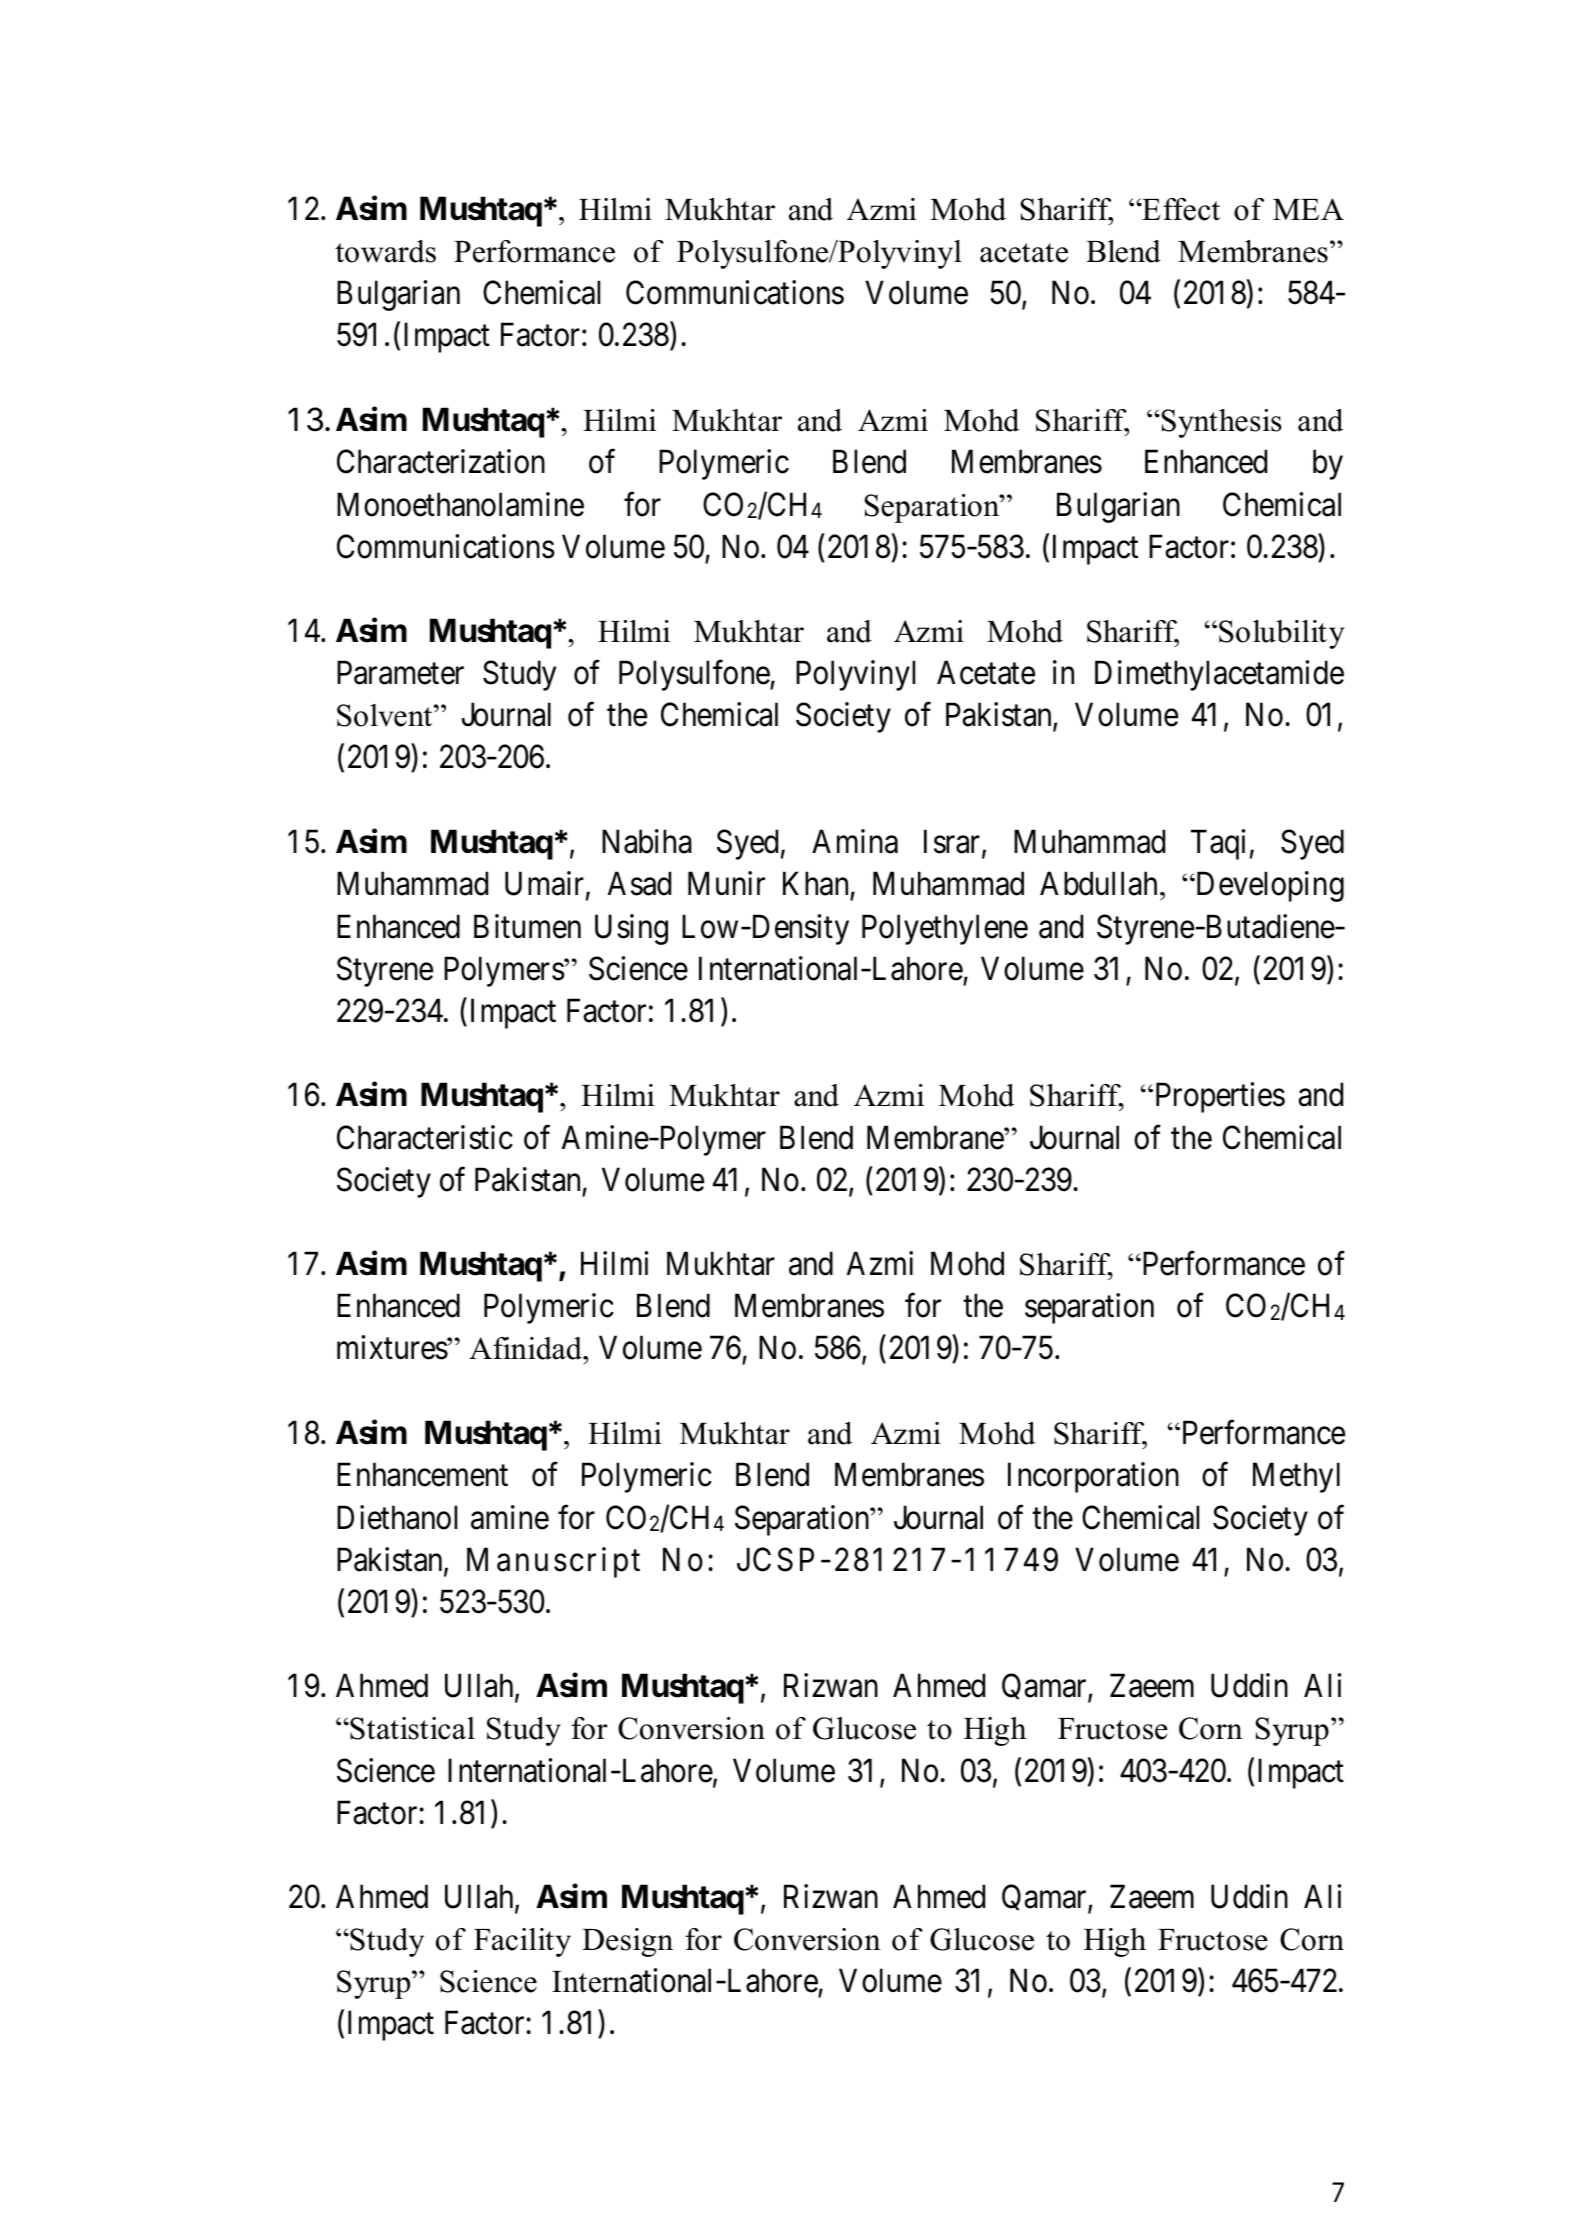 The width and height of the screenshot is (1584, 2240). I want to click on Solubility, so click(1281, 634).
